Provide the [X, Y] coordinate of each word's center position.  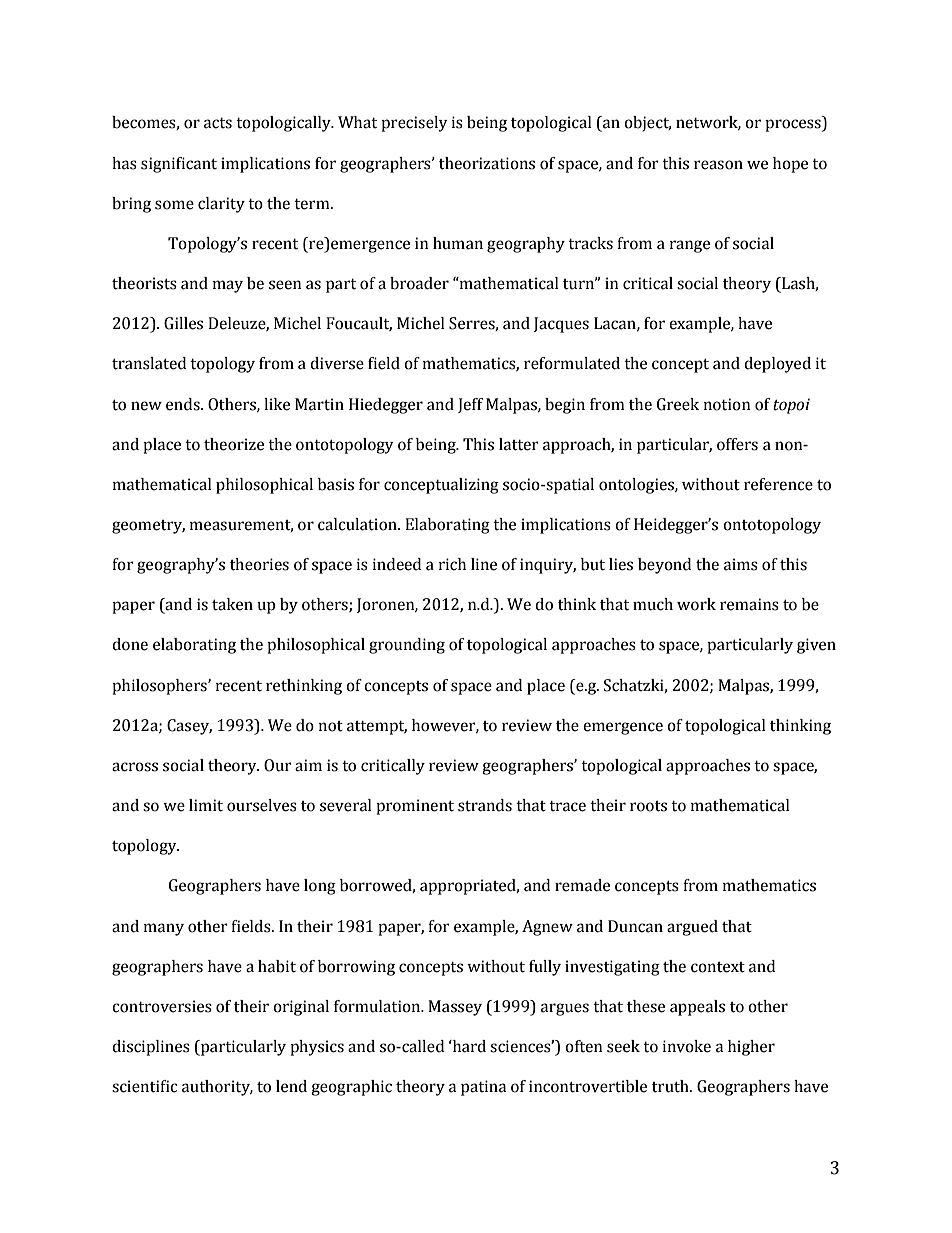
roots [648, 806]
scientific [144, 1086]
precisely [414, 124]
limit [206, 805]
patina [483, 1088]
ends [184, 404]
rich [452, 564]
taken [232, 604]
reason [718, 165]
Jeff [470, 405]
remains [749, 604]
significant [179, 165]
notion [727, 404]
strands [485, 805]
